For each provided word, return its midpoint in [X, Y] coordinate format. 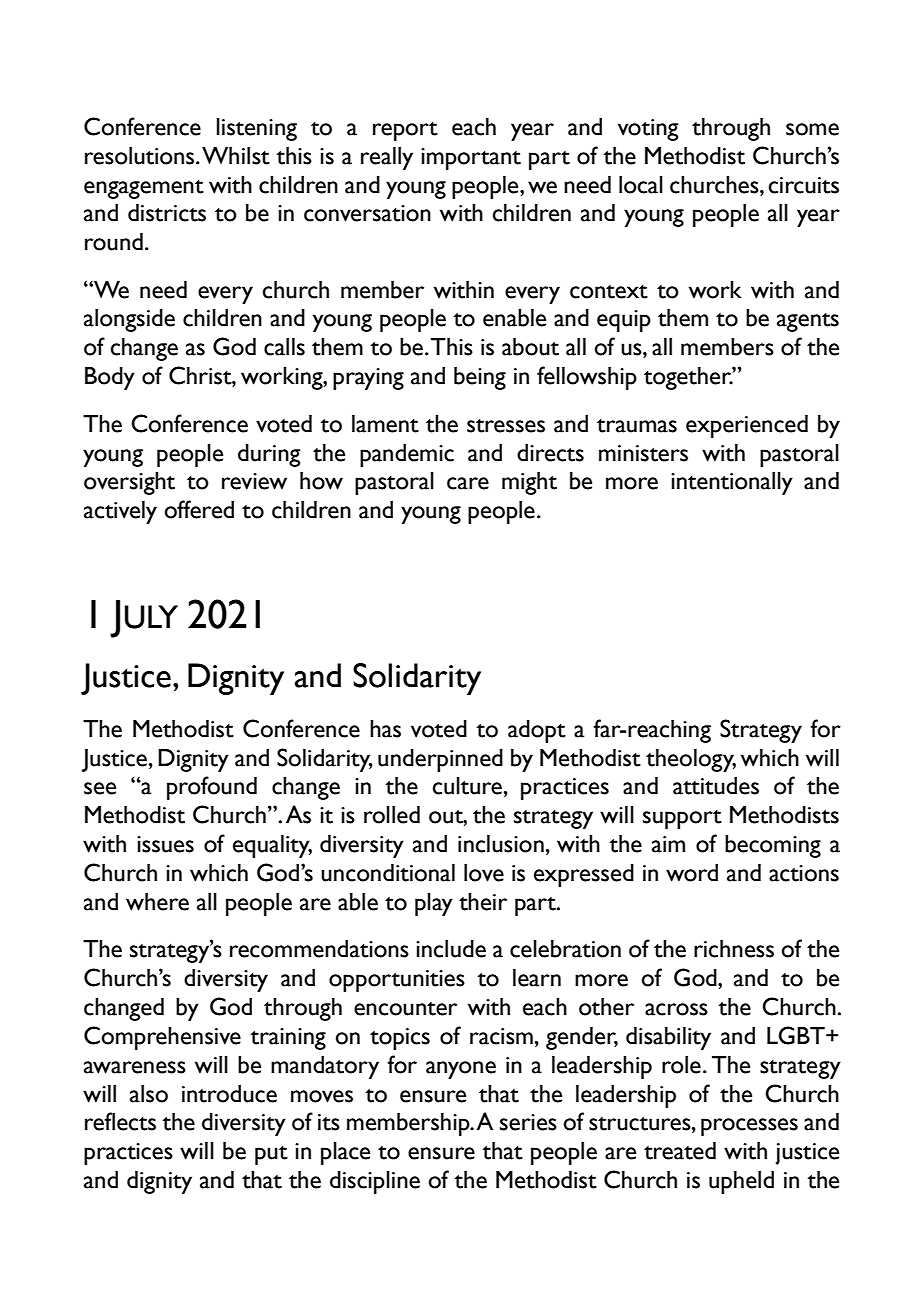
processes [749, 1127]
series [528, 1122]
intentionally [732, 483]
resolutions [141, 156]
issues [165, 844]
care [468, 483]
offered [199, 509]
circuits [804, 185]
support [682, 819]
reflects [120, 1121]
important [471, 159]
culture [467, 786]
